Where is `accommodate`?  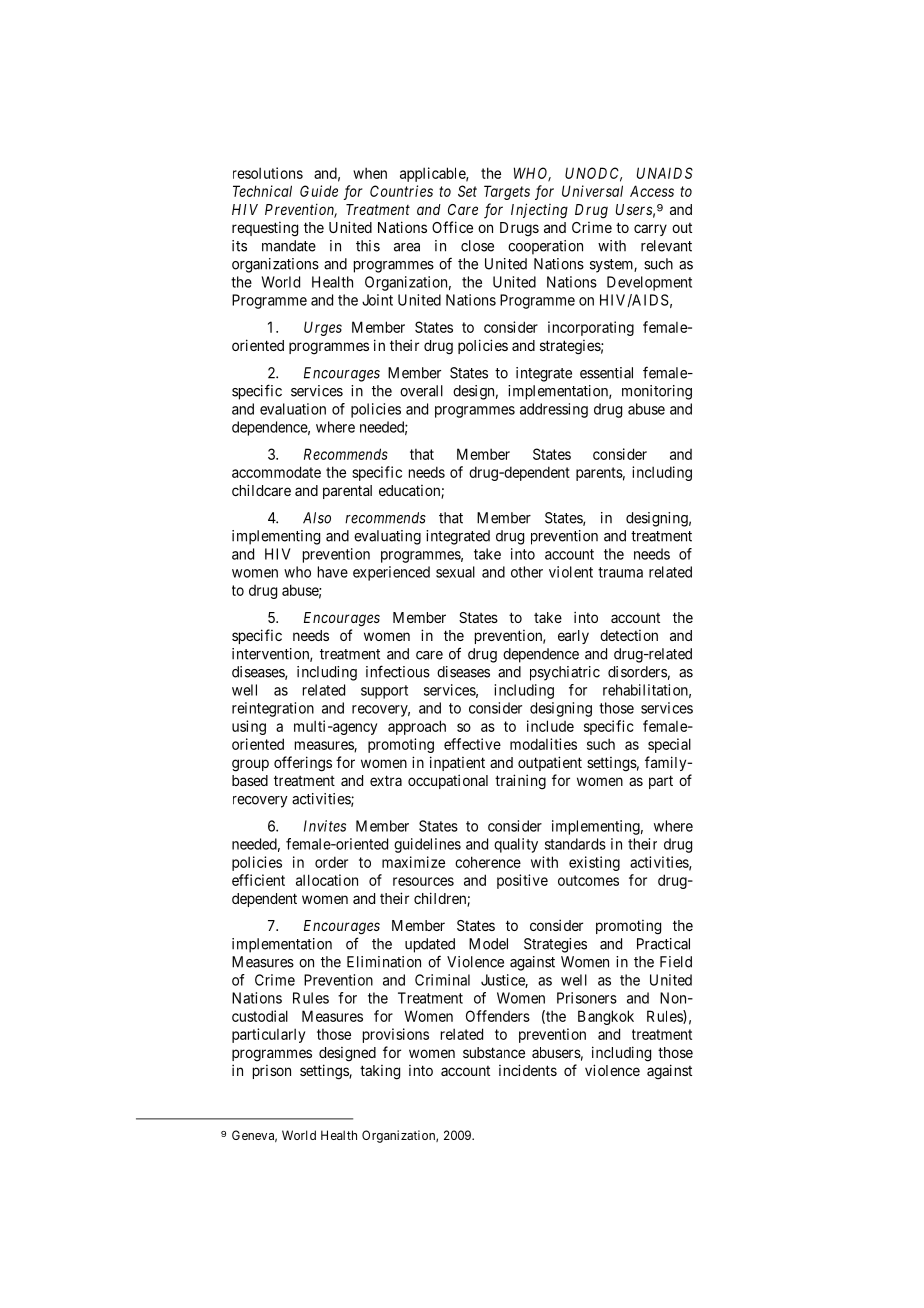
accommodate is located at coordinates (276, 472).
